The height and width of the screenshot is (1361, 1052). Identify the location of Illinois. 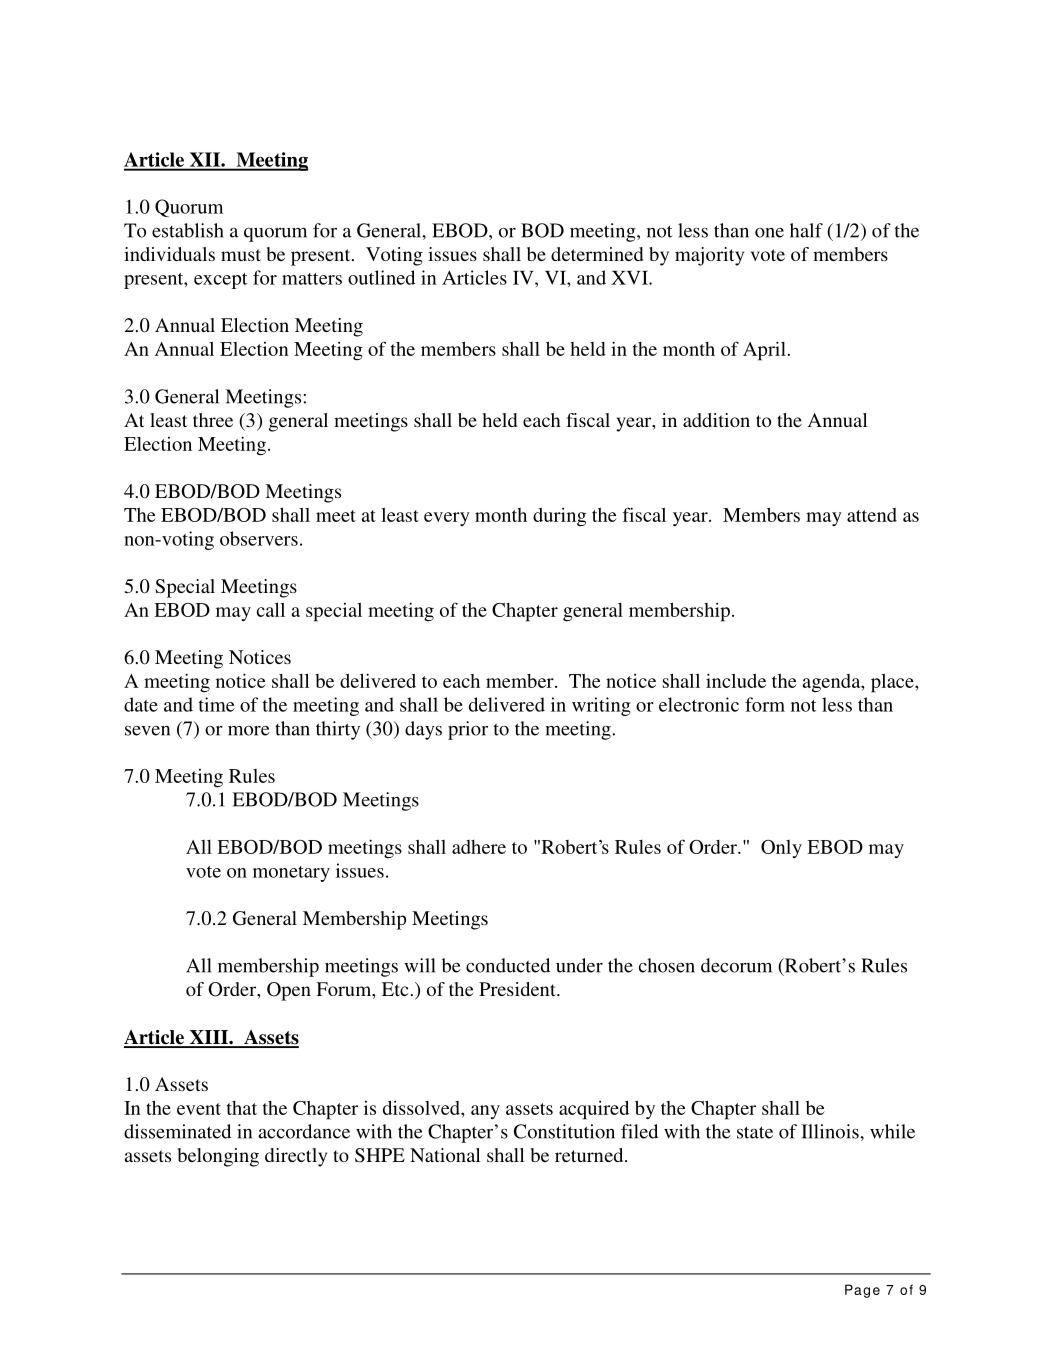
(831, 1131).
